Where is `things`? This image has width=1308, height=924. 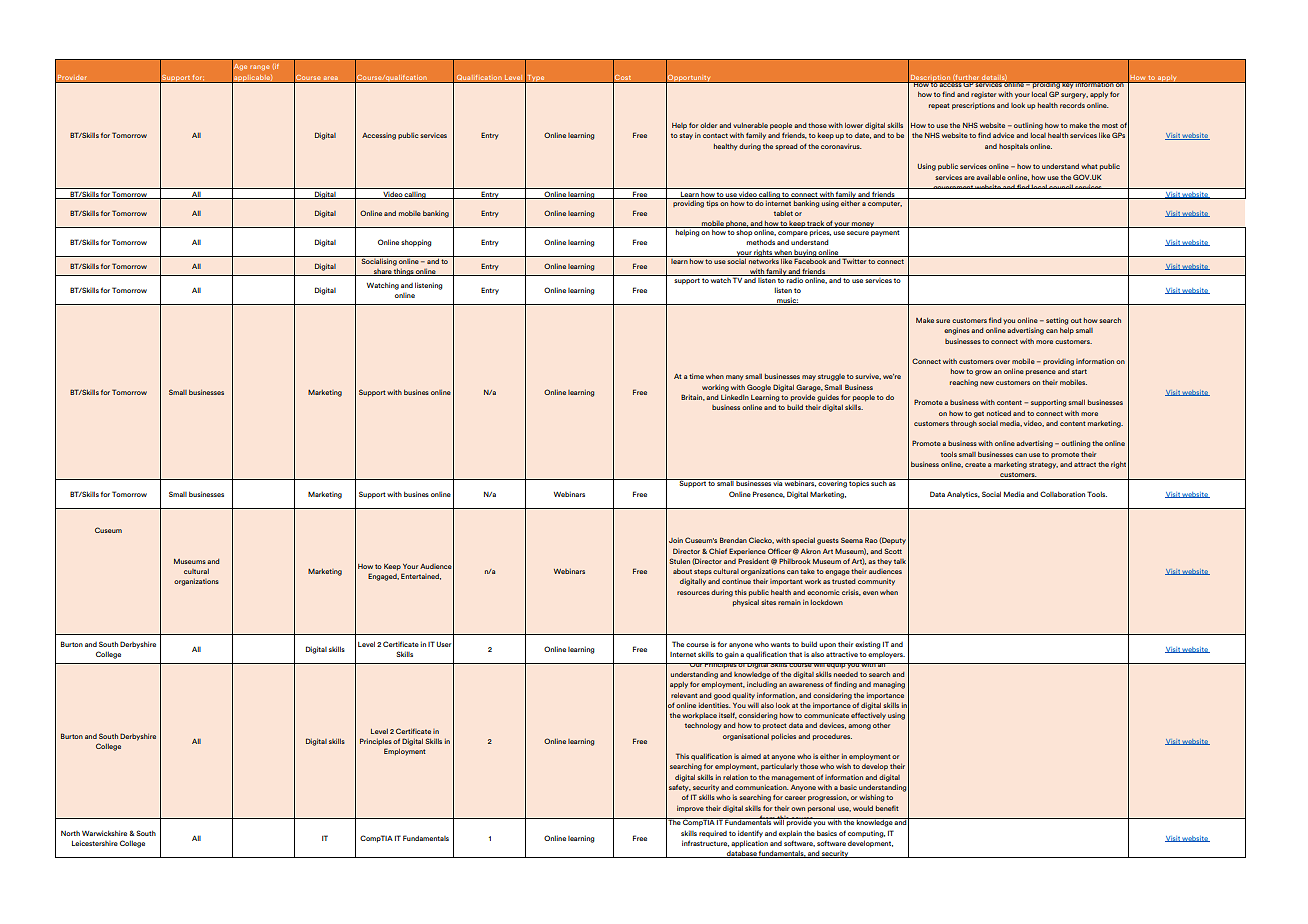 things is located at coordinates (403, 272).
